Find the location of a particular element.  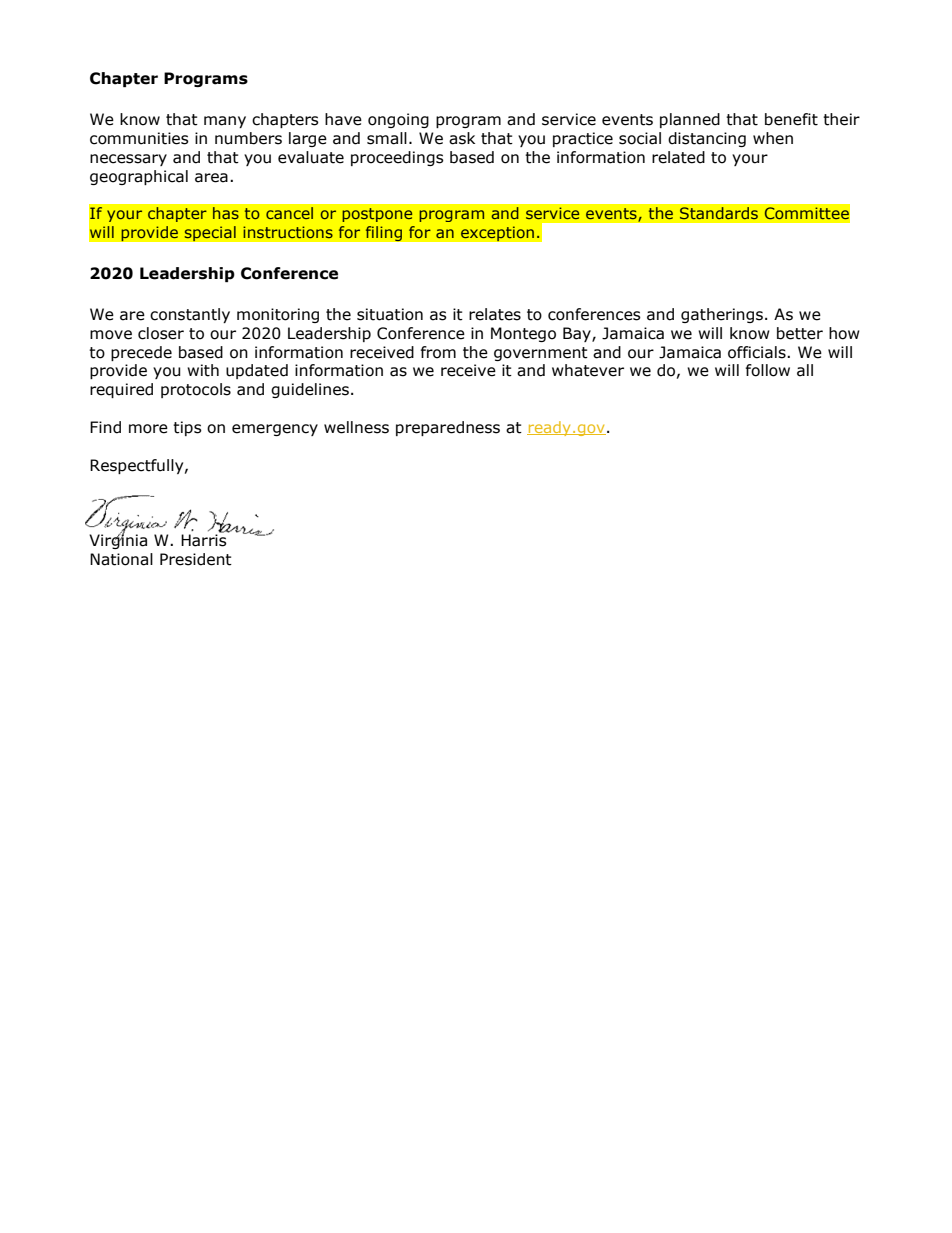

follow is located at coordinates (768, 370).
